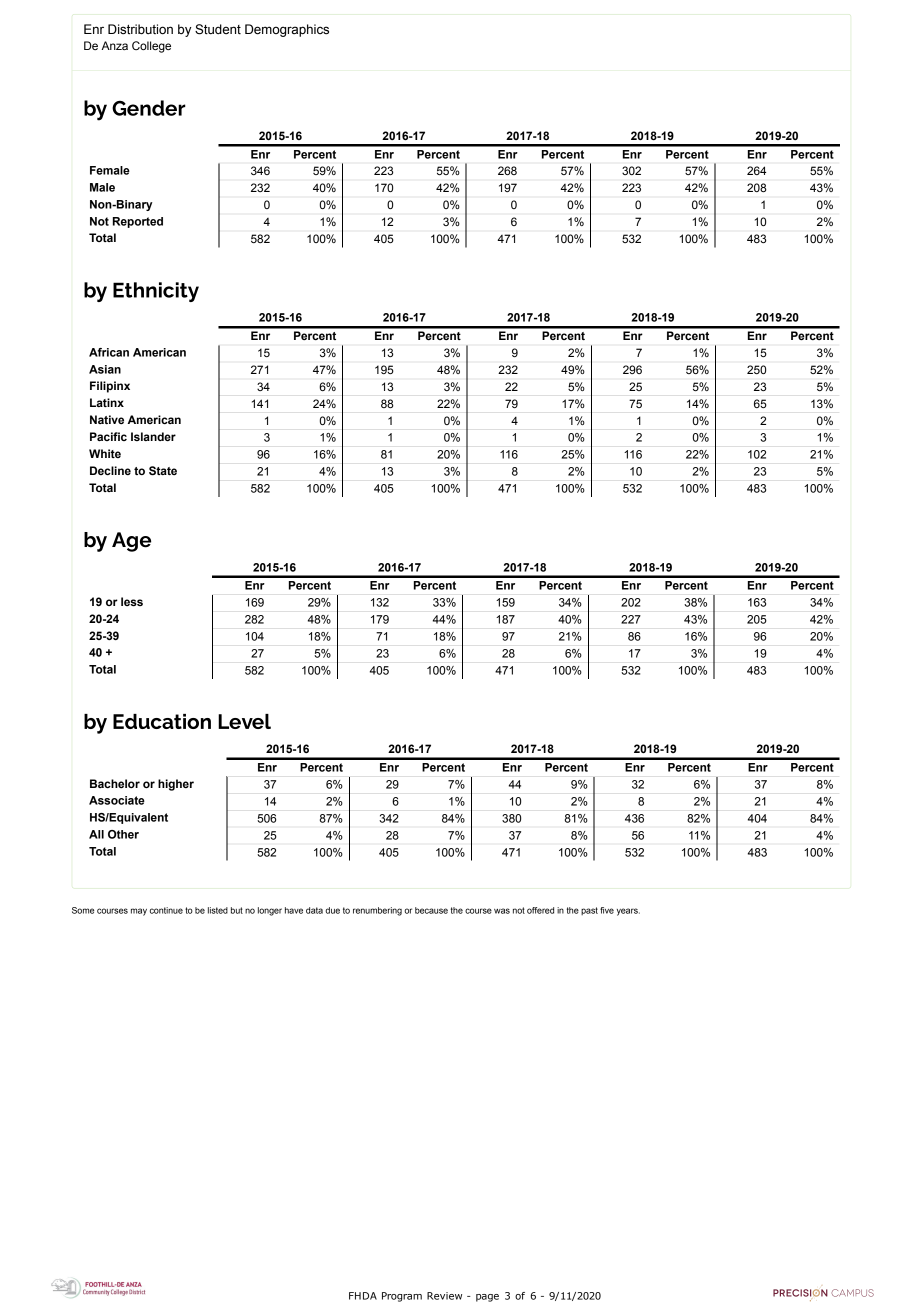 The image size is (923, 1316). What do you see at coordinates (287, 30) in the screenshot?
I see `Demographics` at bounding box center [287, 30].
